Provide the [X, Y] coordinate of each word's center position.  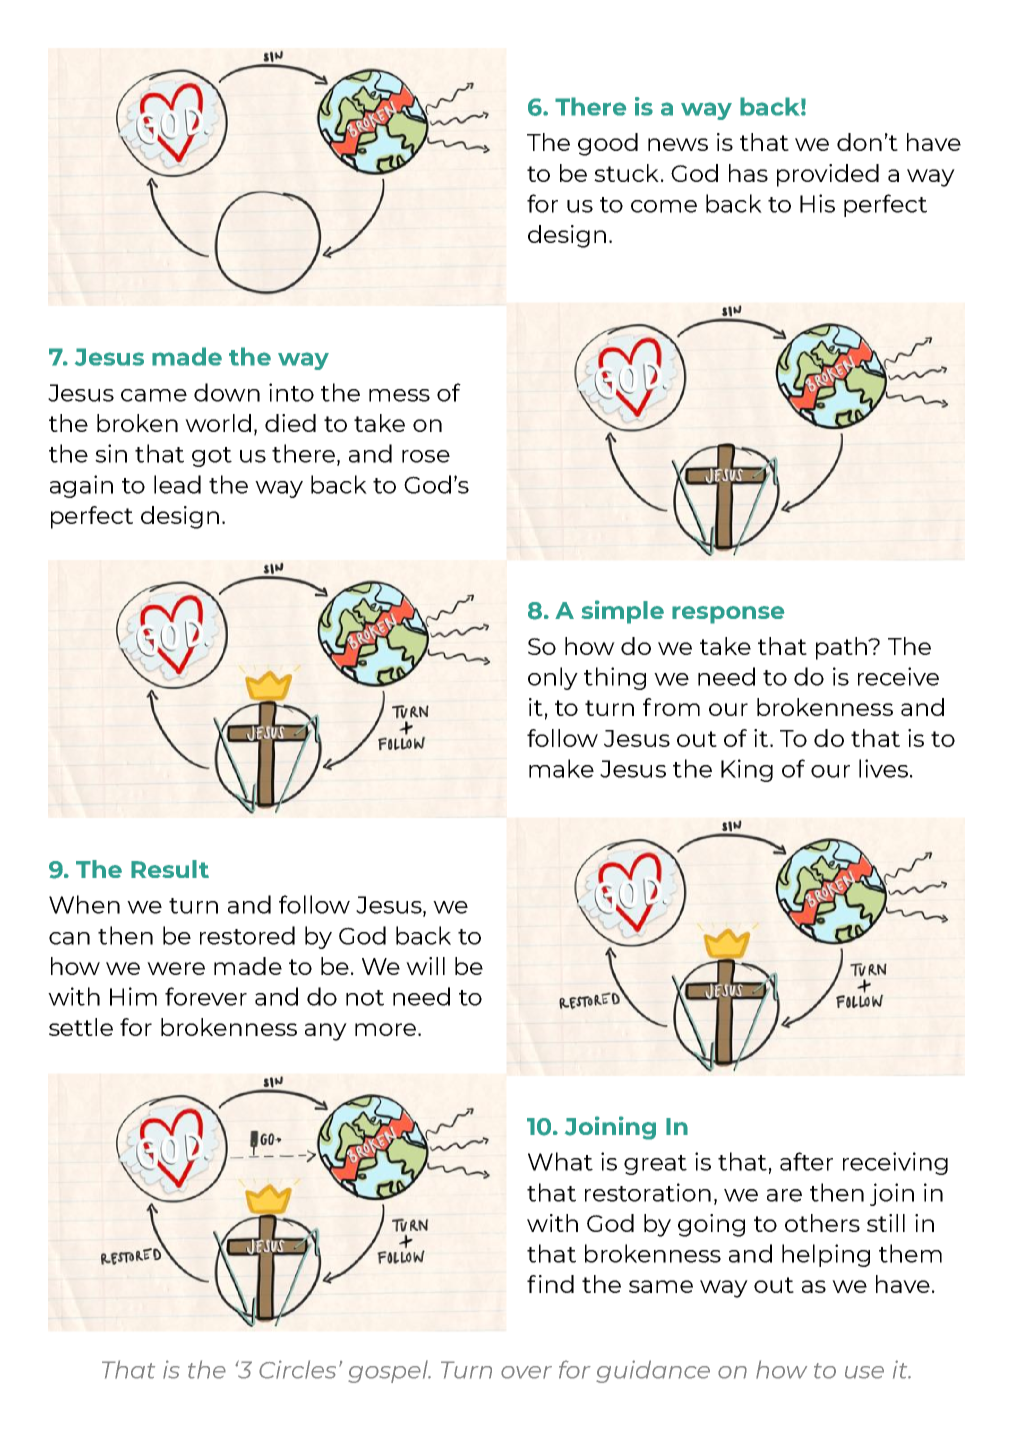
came [154, 395]
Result [170, 869]
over [526, 1372]
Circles [297, 1369]
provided [828, 175]
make [561, 768]
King [747, 770]
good [608, 144]
